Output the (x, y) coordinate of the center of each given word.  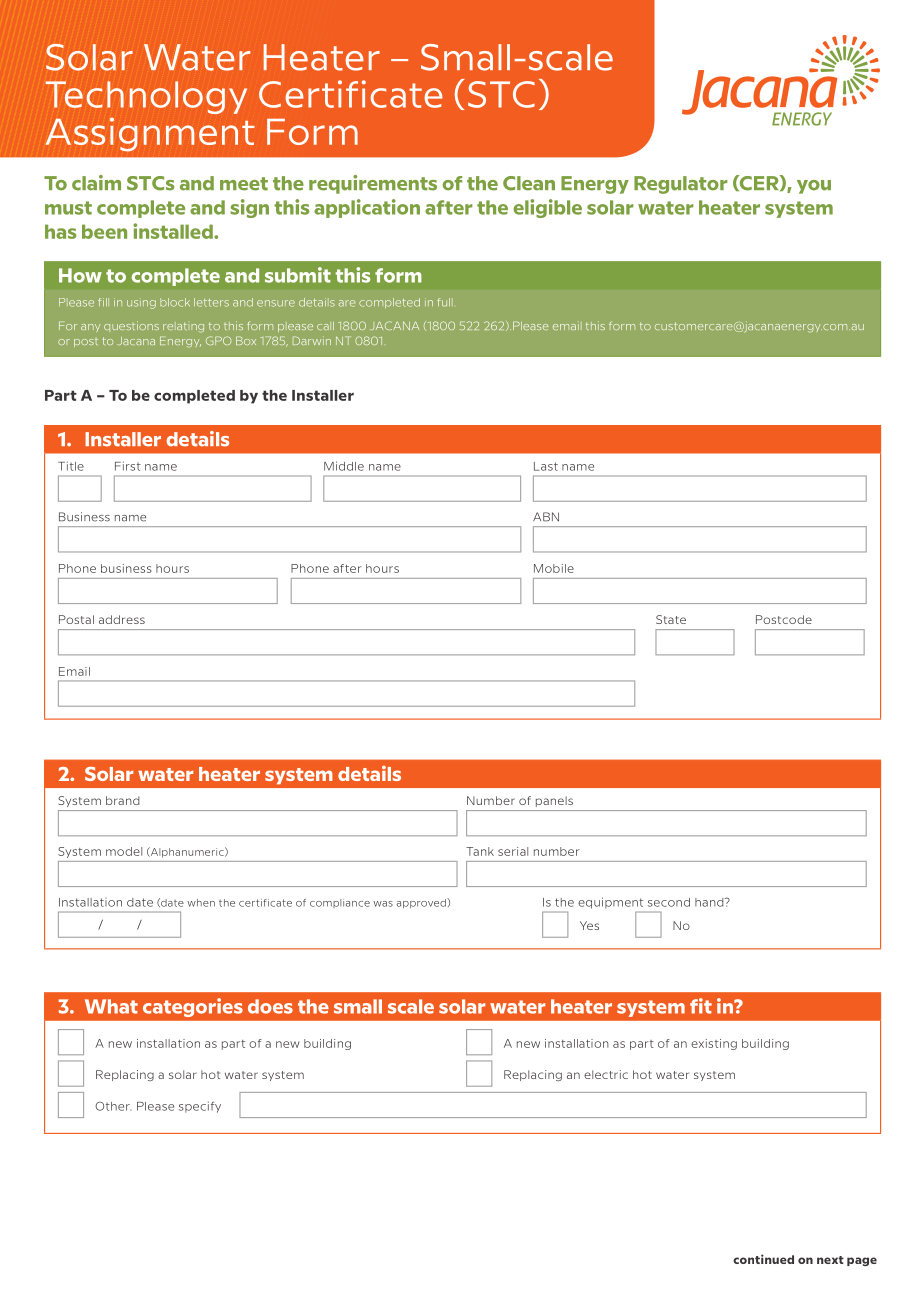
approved (422, 903)
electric (606, 1074)
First (128, 466)
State (671, 619)
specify (200, 1107)
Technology (146, 97)
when (201, 903)
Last (546, 466)
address (122, 619)
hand (710, 902)
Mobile (554, 568)
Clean (529, 183)
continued (763, 1259)
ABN (546, 517)
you (814, 187)
